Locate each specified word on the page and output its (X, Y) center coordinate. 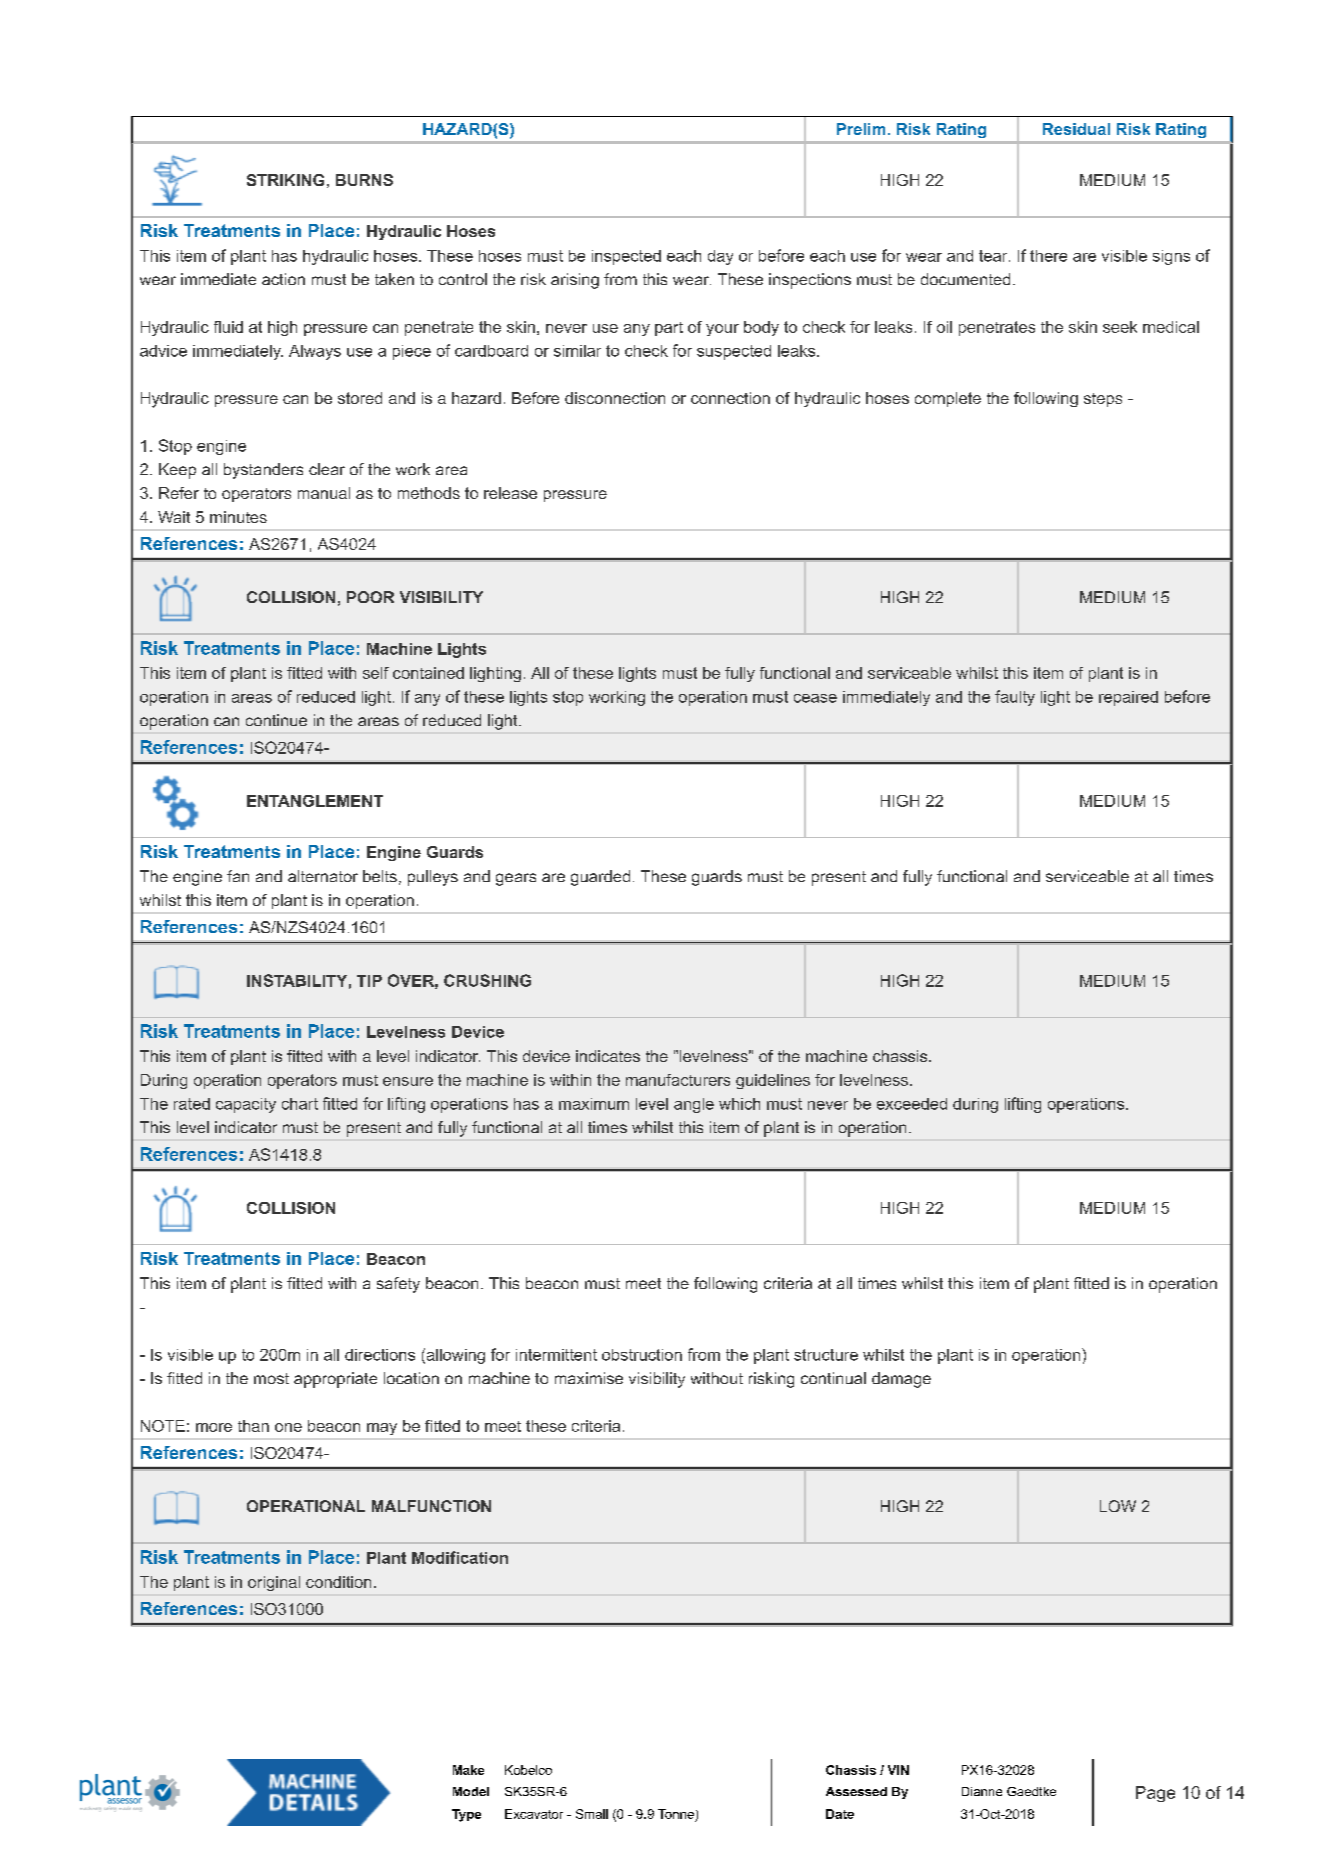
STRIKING (285, 180)
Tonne (676, 1814)
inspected (626, 257)
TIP (369, 981)
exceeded (912, 1104)
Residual (1076, 129)
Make (468, 1770)
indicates (608, 1056)
